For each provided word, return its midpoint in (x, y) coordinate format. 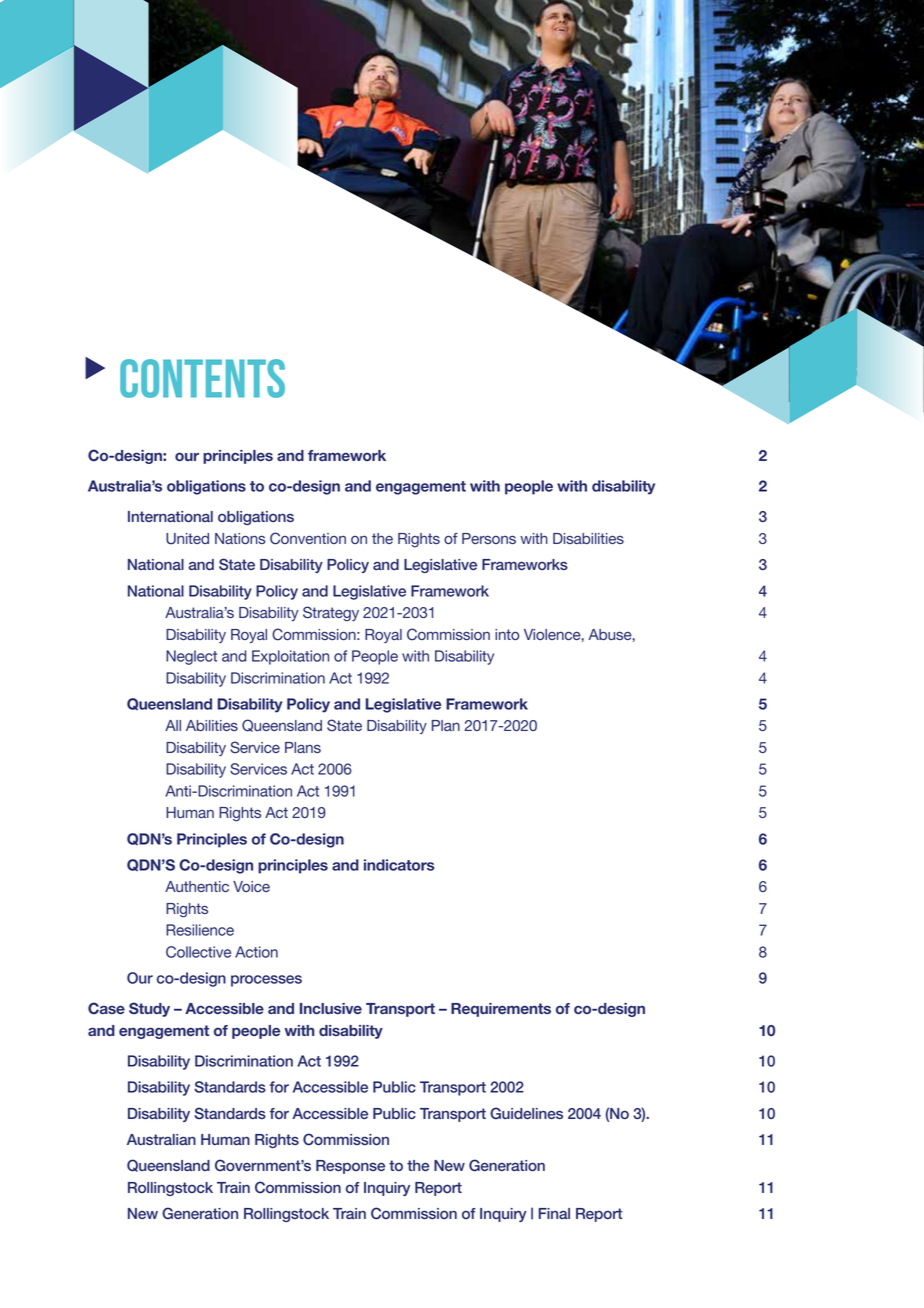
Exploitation (290, 657)
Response (350, 1167)
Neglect (191, 657)
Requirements (501, 1010)
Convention (308, 538)
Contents (202, 378)
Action (256, 952)
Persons (489, 538)
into (507, 634)
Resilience (200, 930)
